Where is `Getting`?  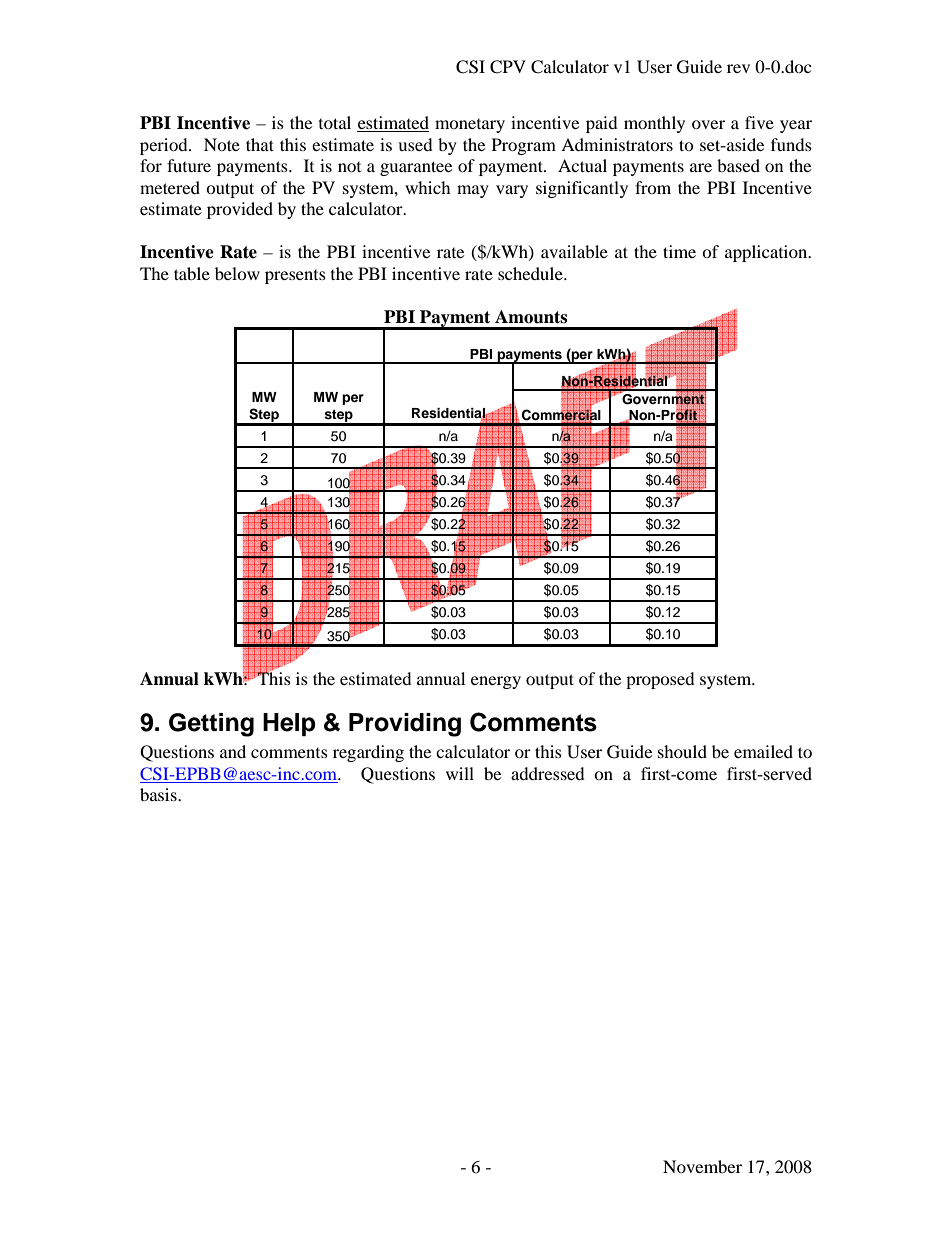
Getting is located at coordinates (211, 725).
